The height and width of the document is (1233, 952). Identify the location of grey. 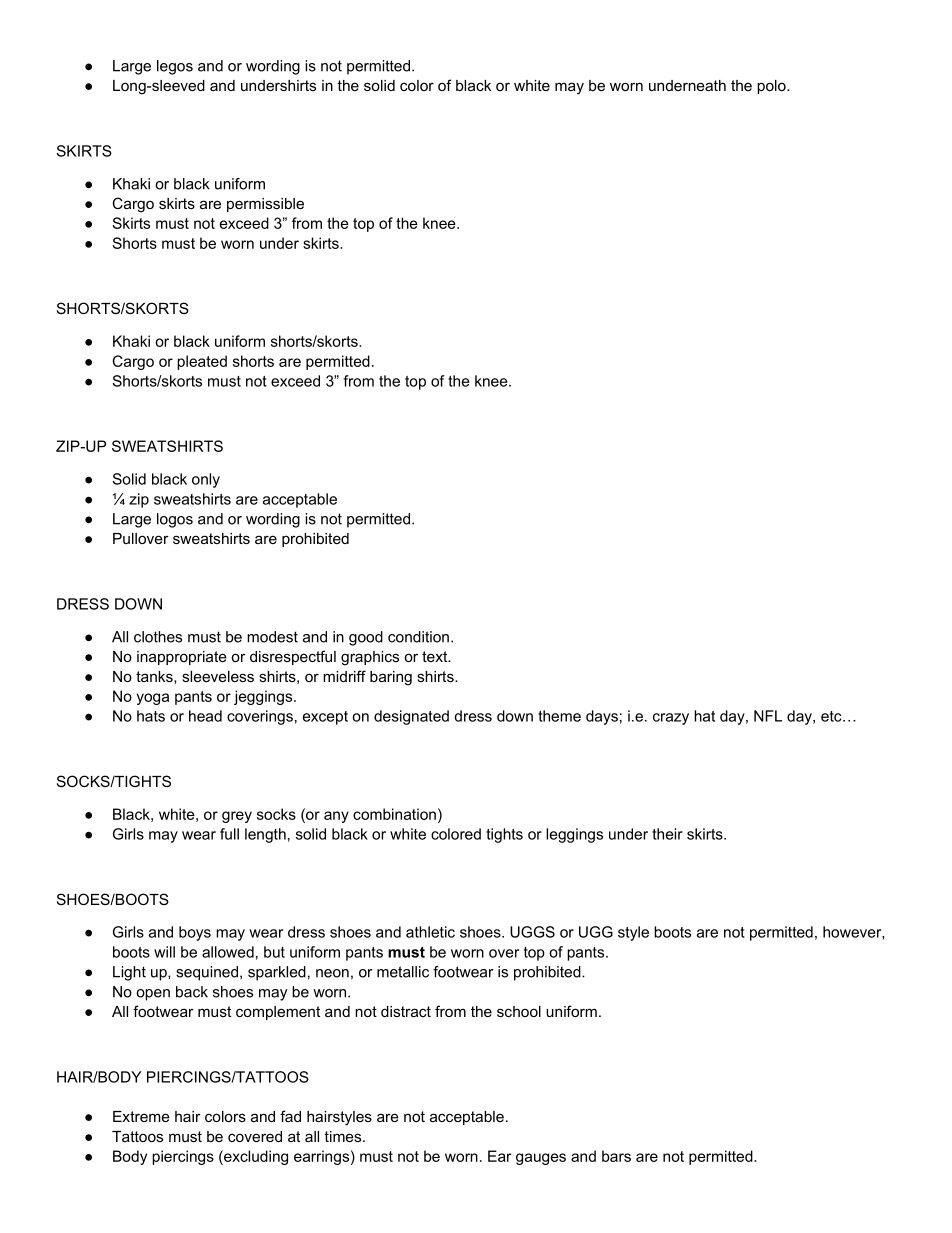
(237, 817).
